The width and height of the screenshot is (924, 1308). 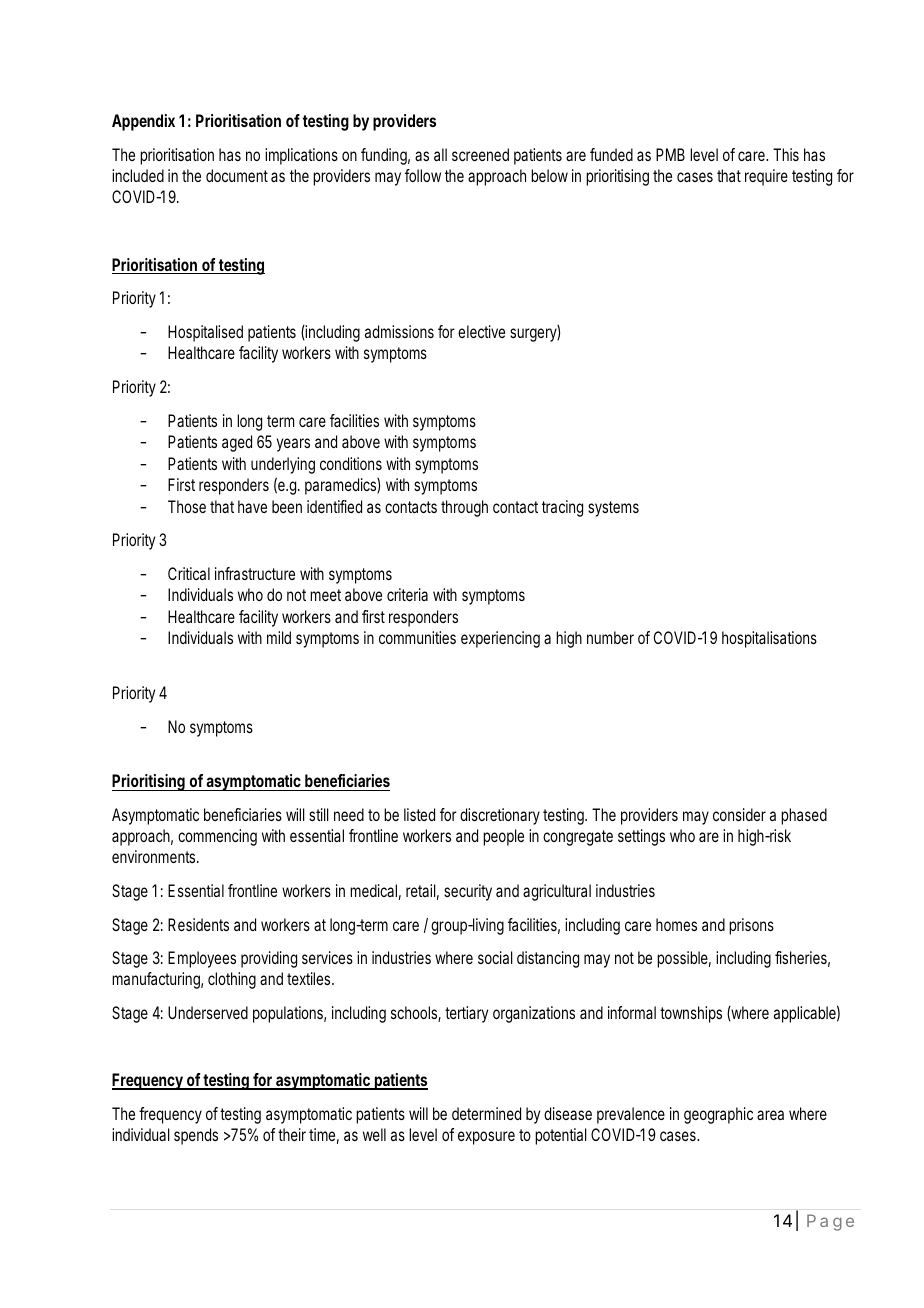 I want to click on screened, so click(x=480, y=154).
